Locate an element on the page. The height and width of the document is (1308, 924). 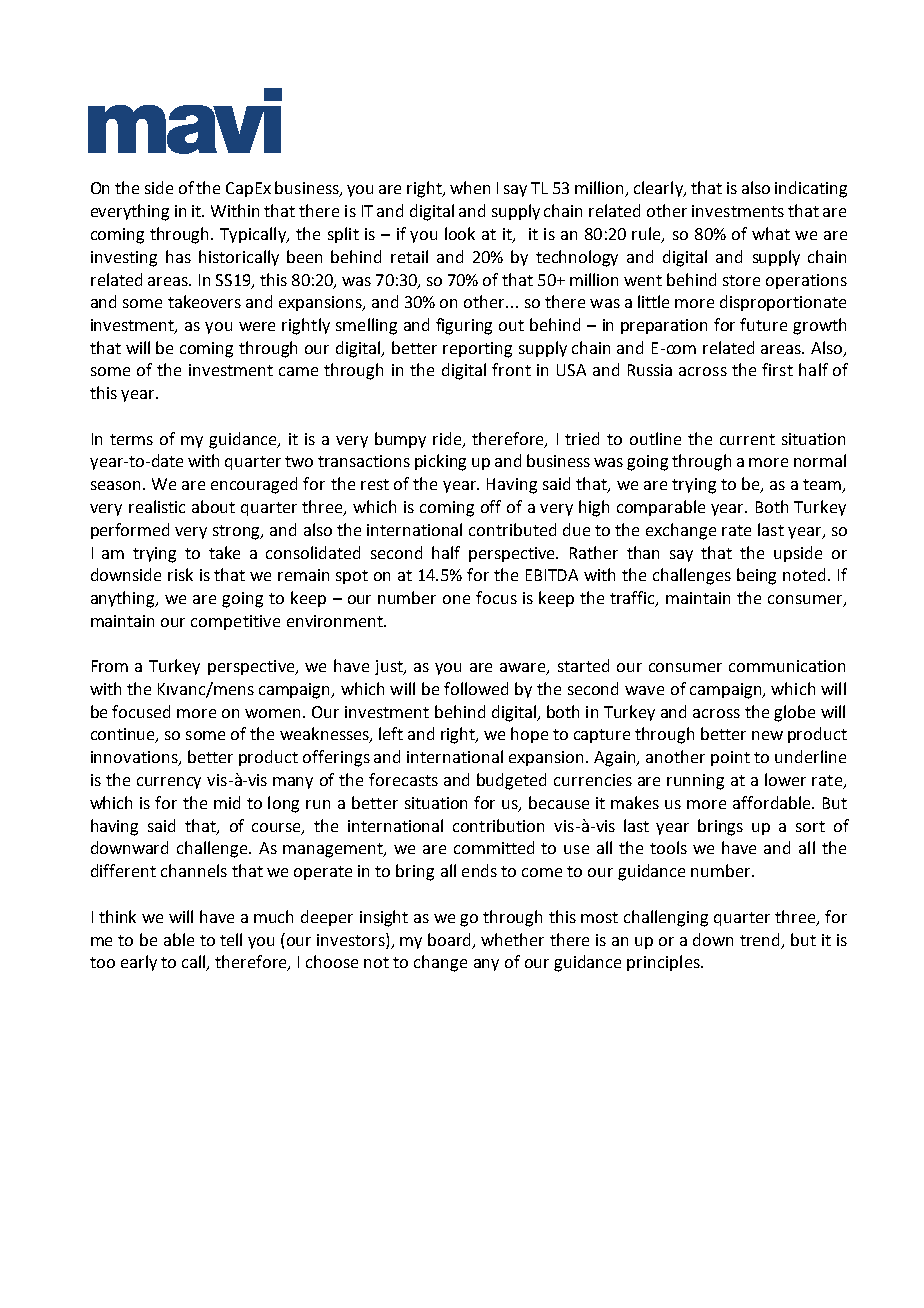
point is located at coordinates (730, 758).
